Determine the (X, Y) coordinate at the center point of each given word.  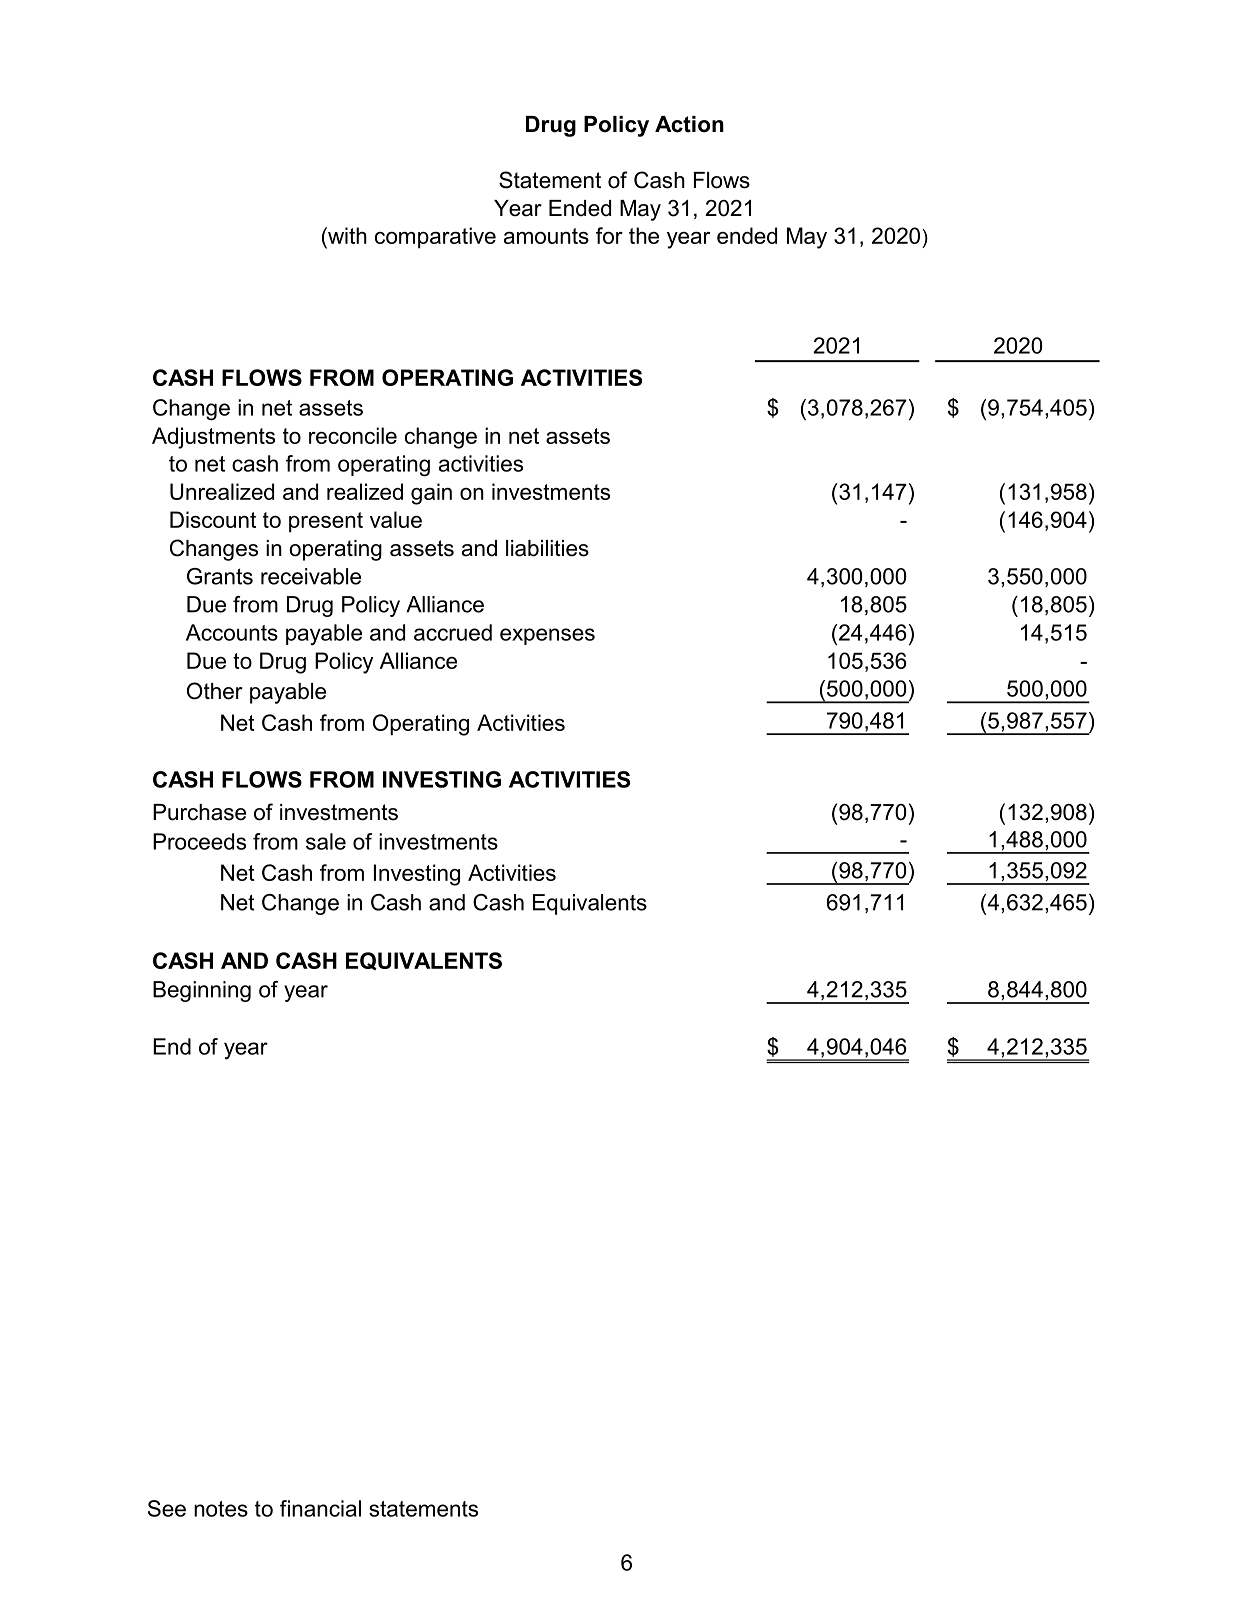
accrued (453, 632)
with (346, 235)
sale (326, 841)
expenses (547, 636)
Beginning (202, 991)
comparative (435, 238)
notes (221, 1509)
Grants (220, 576)
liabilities (547, 548)
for (609, 235)
